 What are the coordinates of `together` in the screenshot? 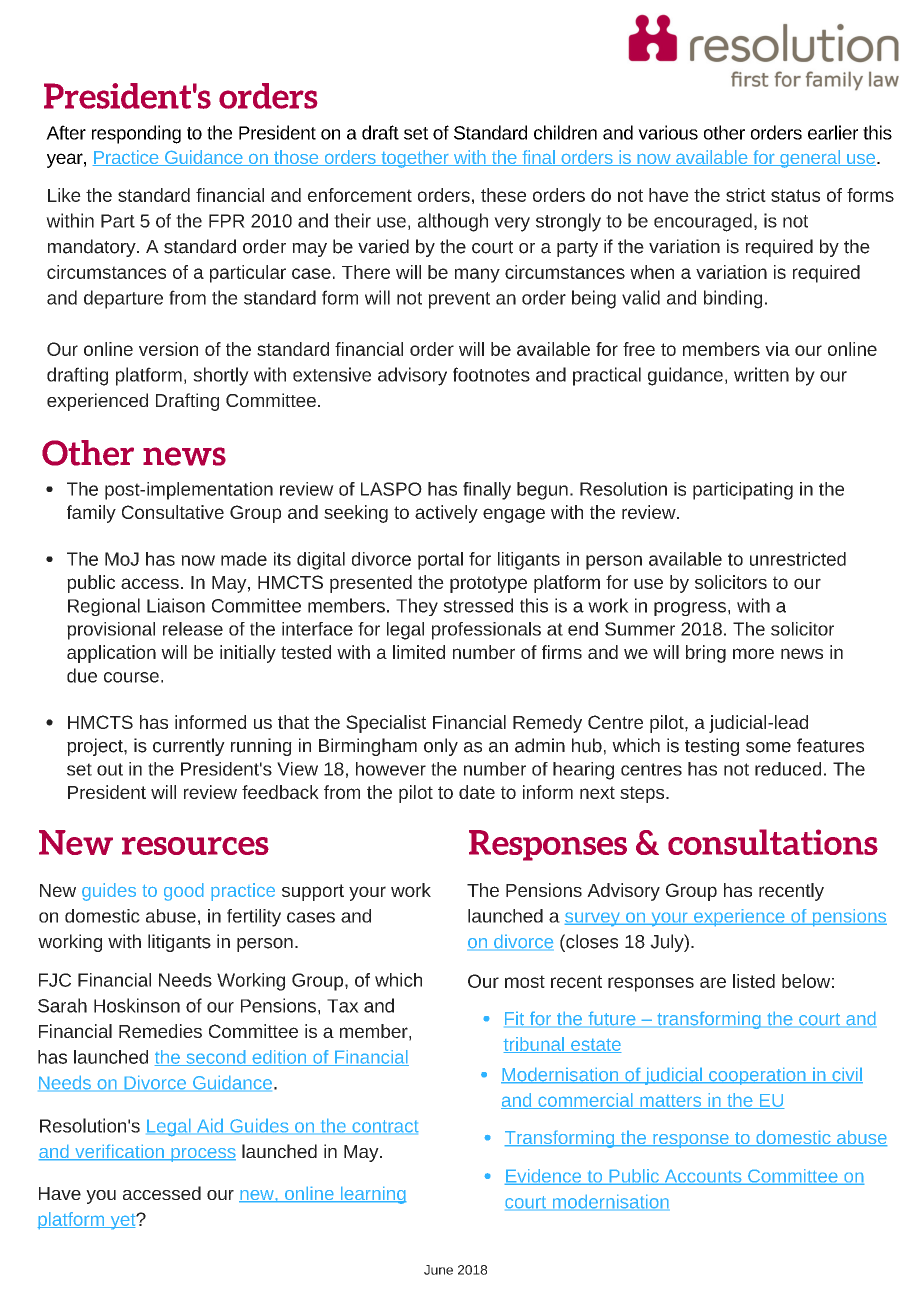 It's located at (415, 159).
